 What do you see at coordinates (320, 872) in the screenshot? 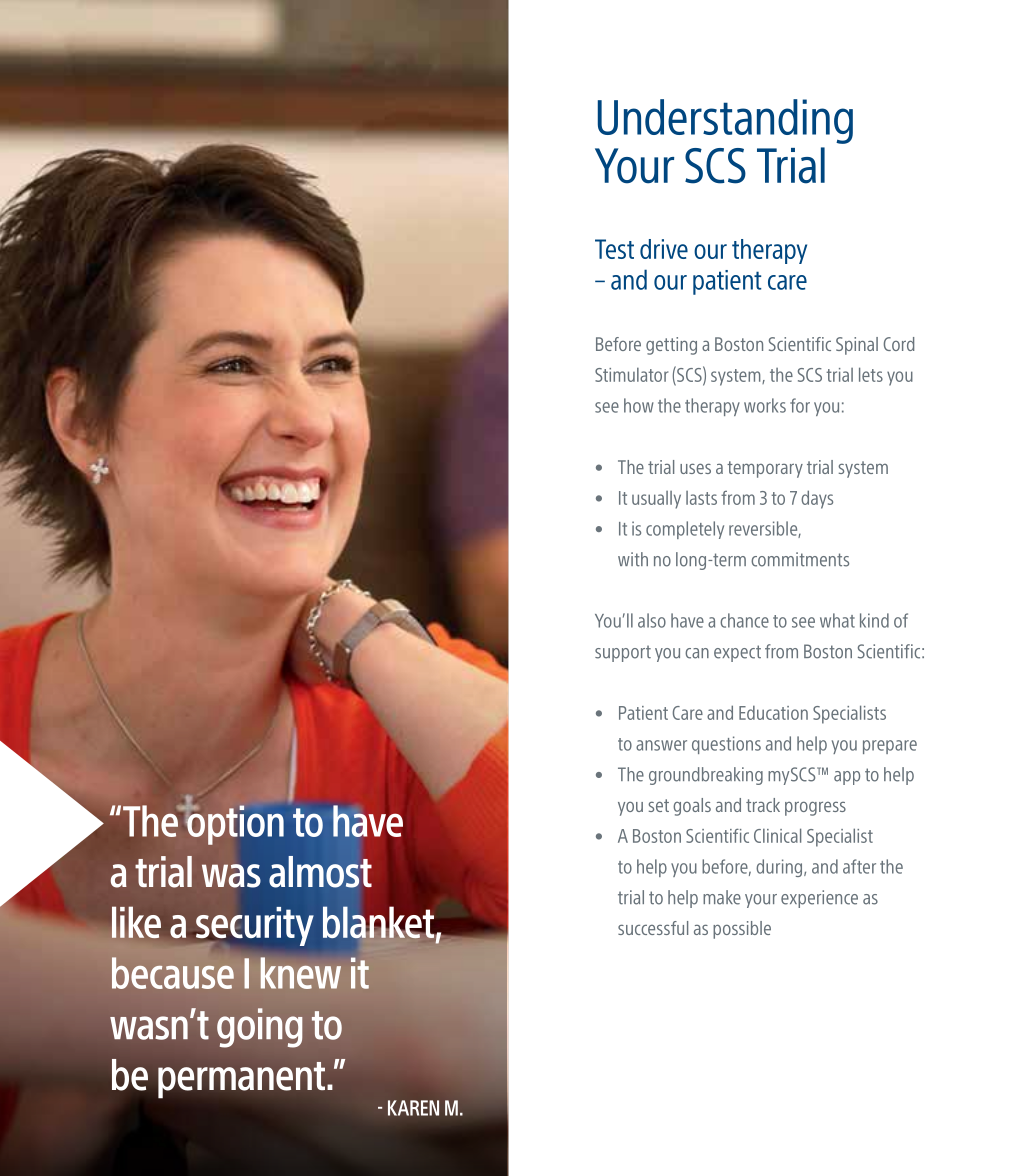
I see `almost` at bounding box center [320, 872].
